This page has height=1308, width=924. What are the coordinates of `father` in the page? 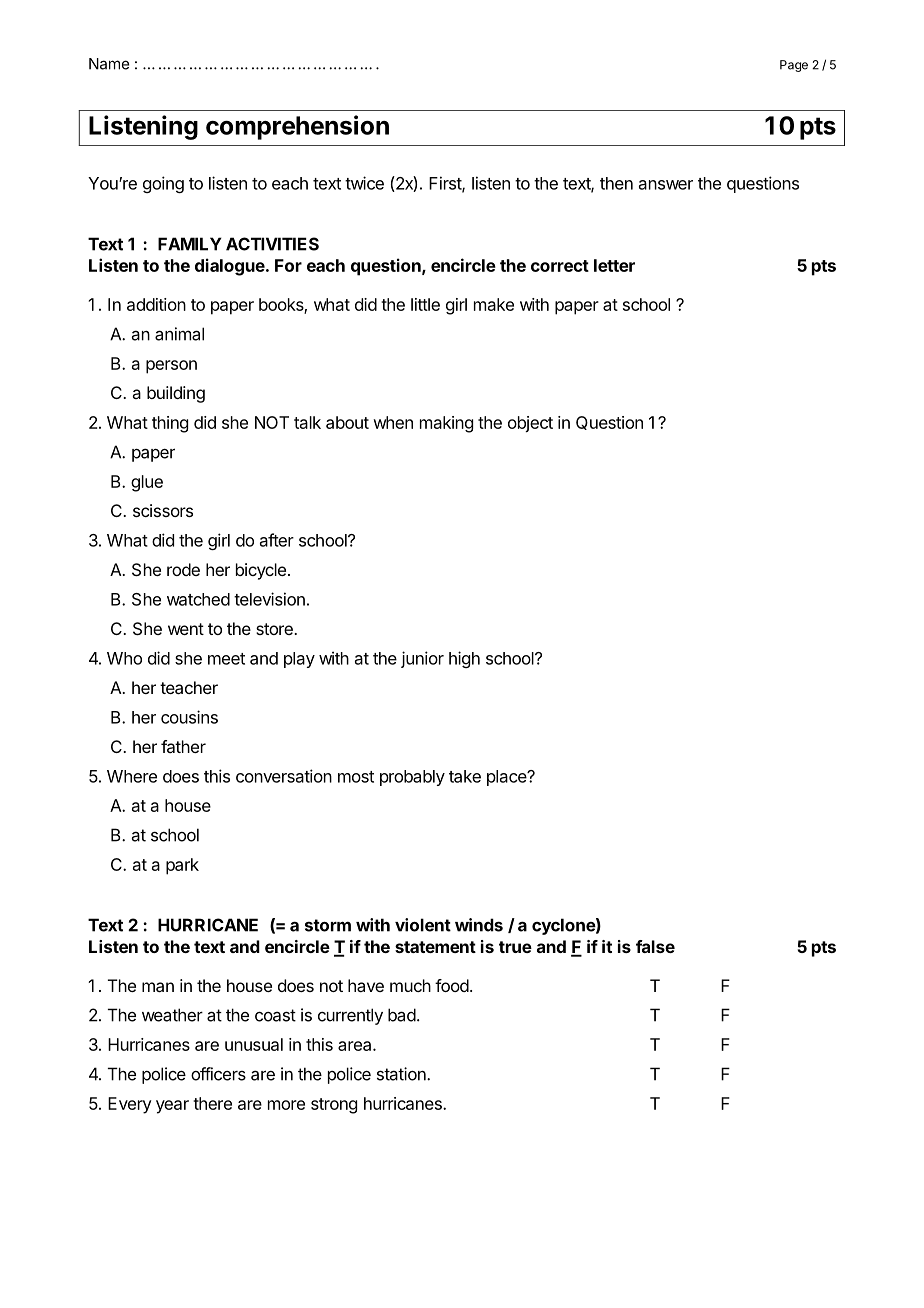 It's located at (183, 746).
